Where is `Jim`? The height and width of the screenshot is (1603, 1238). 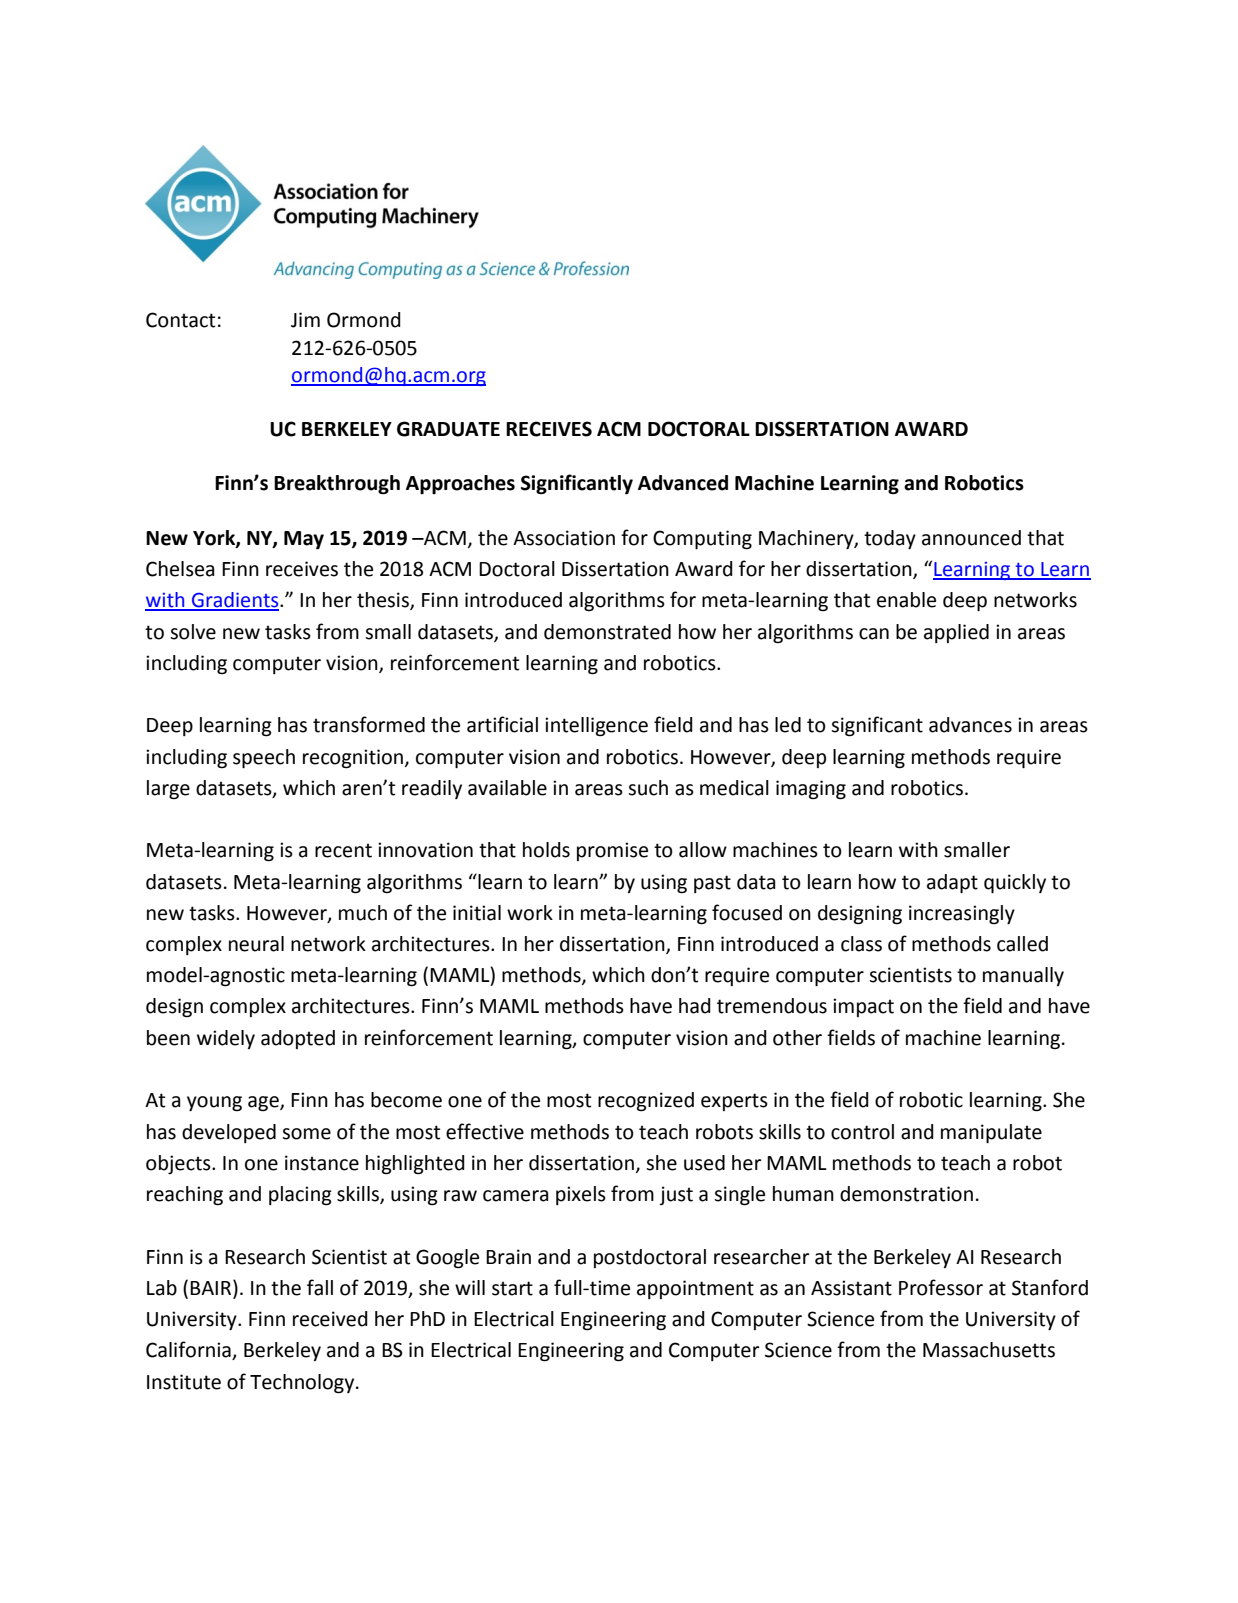 Jim is located at coordinates (305, 320).
